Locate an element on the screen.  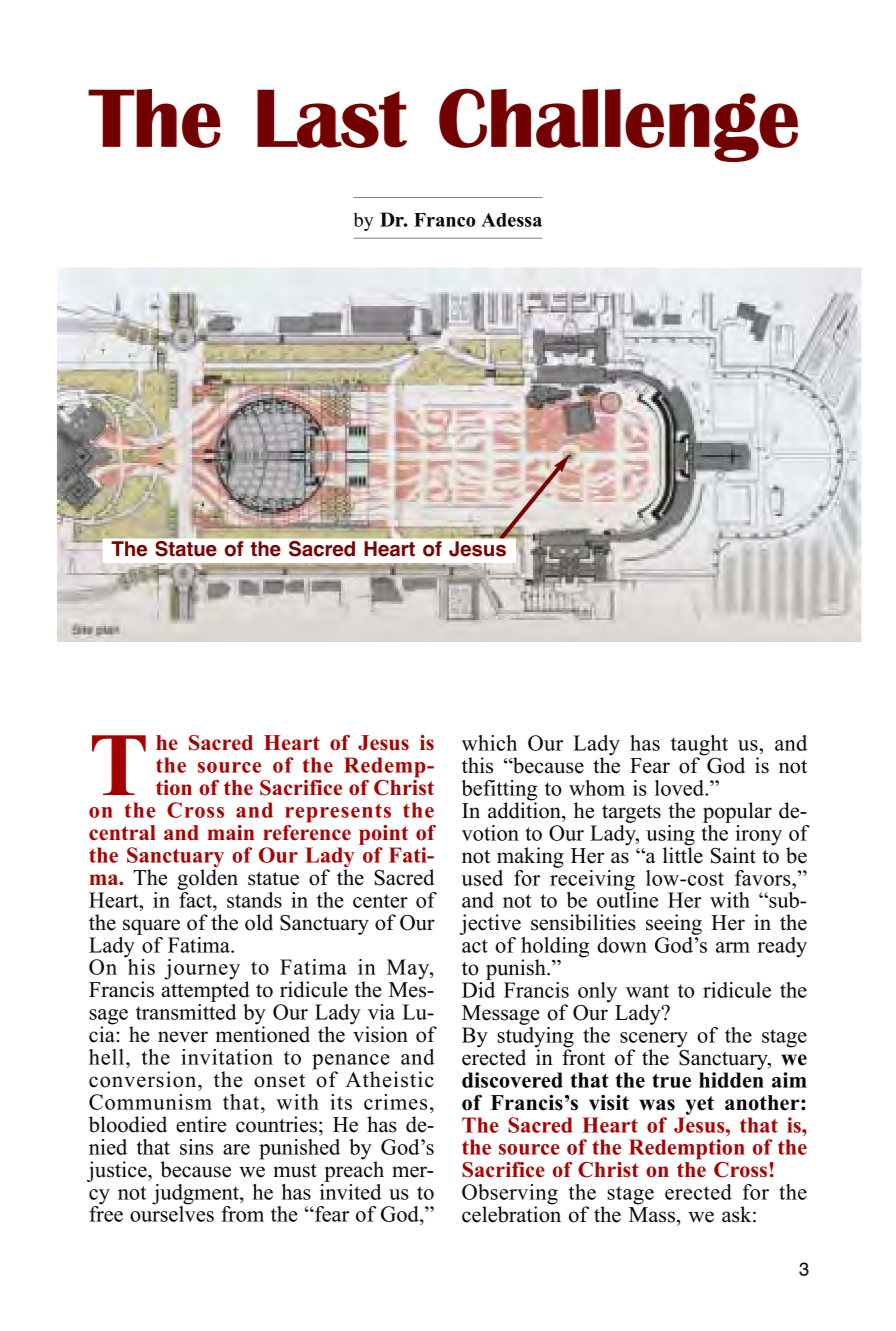
main is located at coordinates (231, 832).
